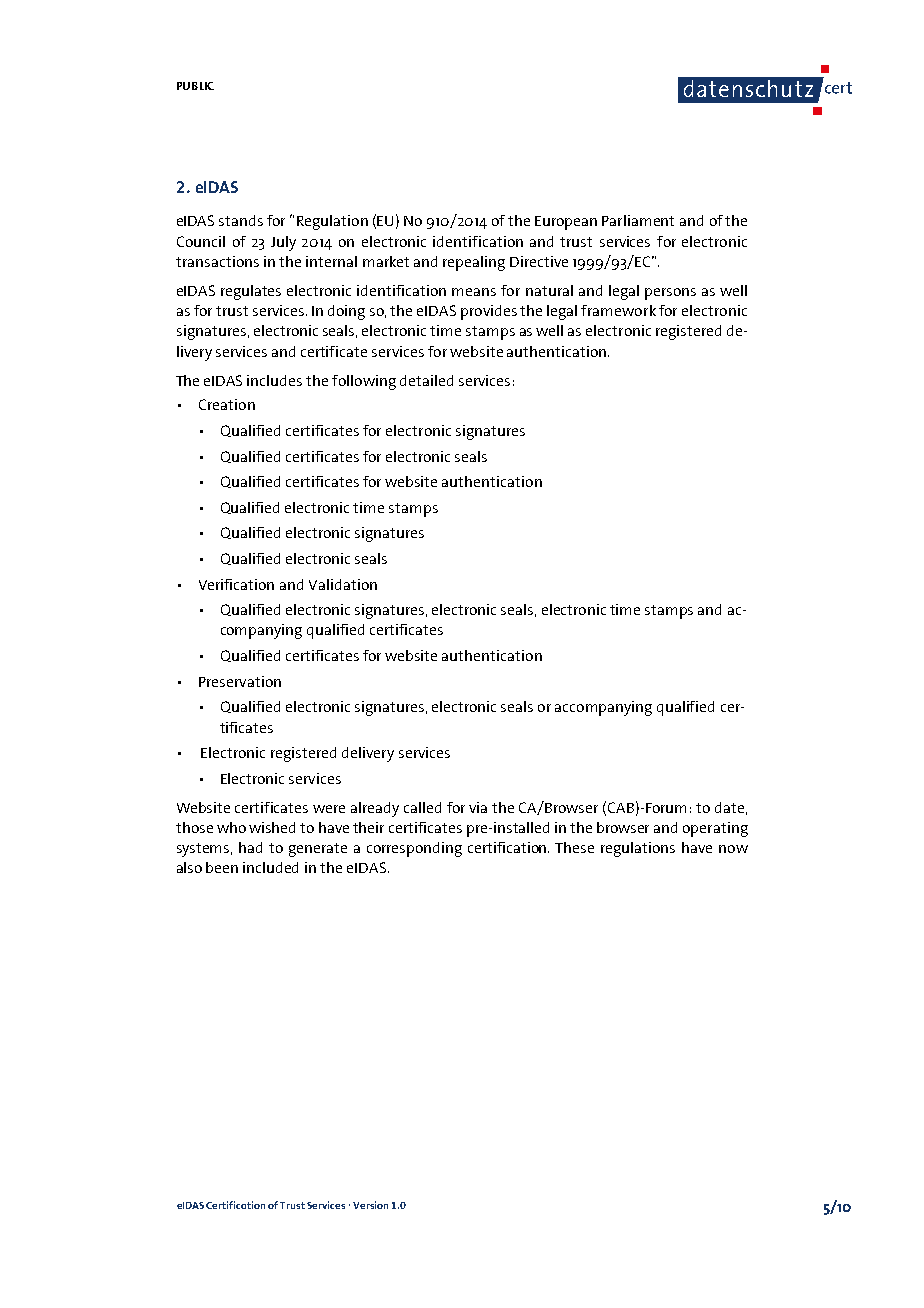  I want to click on wished, so click(272, 827).
